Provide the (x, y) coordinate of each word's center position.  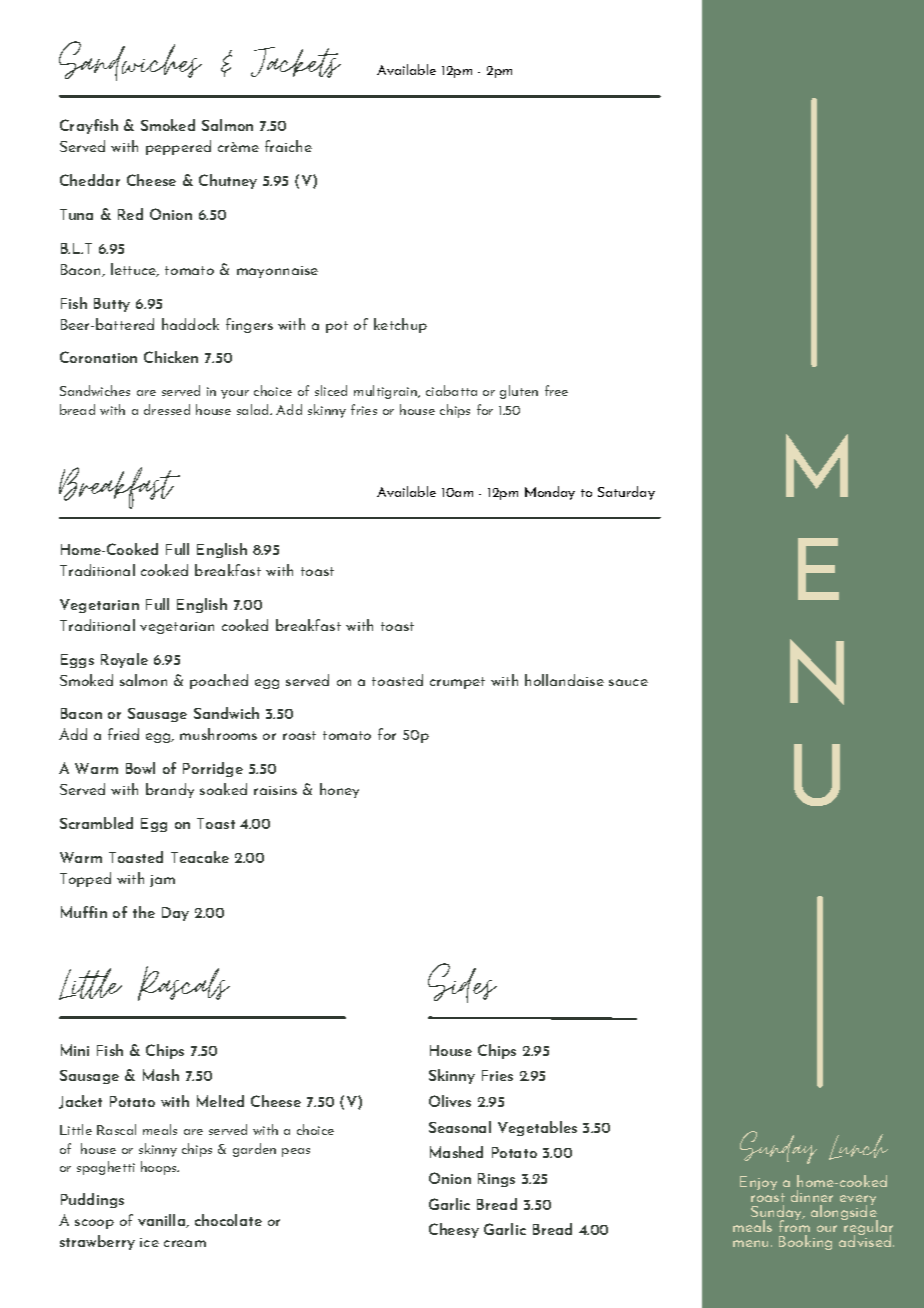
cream (185, 1243)
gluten (519, 392)
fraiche (288, 146)
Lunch (858, 1147)
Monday (550, 493)
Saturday (626, 493)
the (144, 912)
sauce (628, 682)
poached (219, 681)
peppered (178, 147)
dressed (167, 409)
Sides (462, 983)
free (556, 390)
